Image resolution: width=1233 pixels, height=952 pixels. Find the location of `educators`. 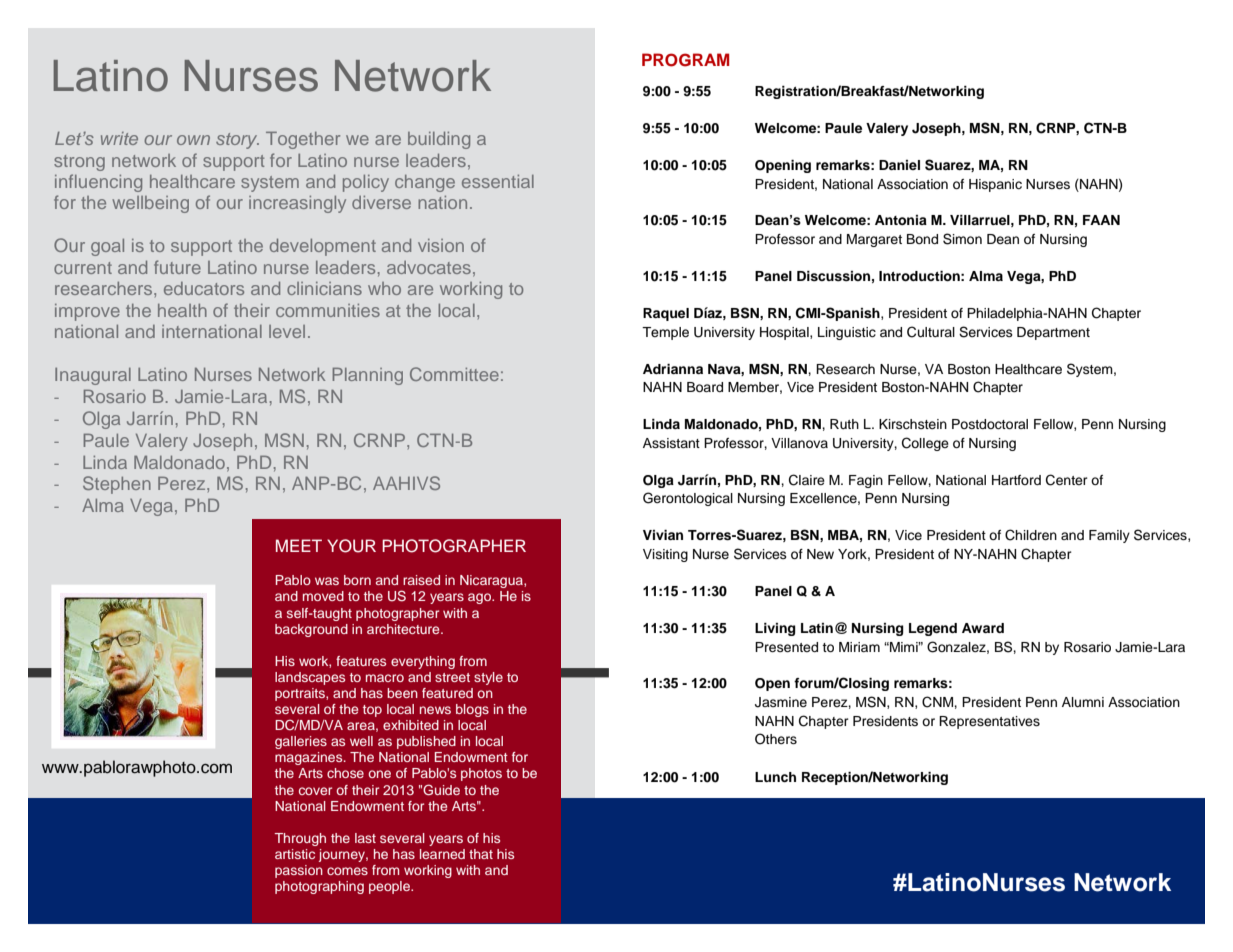

educators is located at coordinates (204, 288).
